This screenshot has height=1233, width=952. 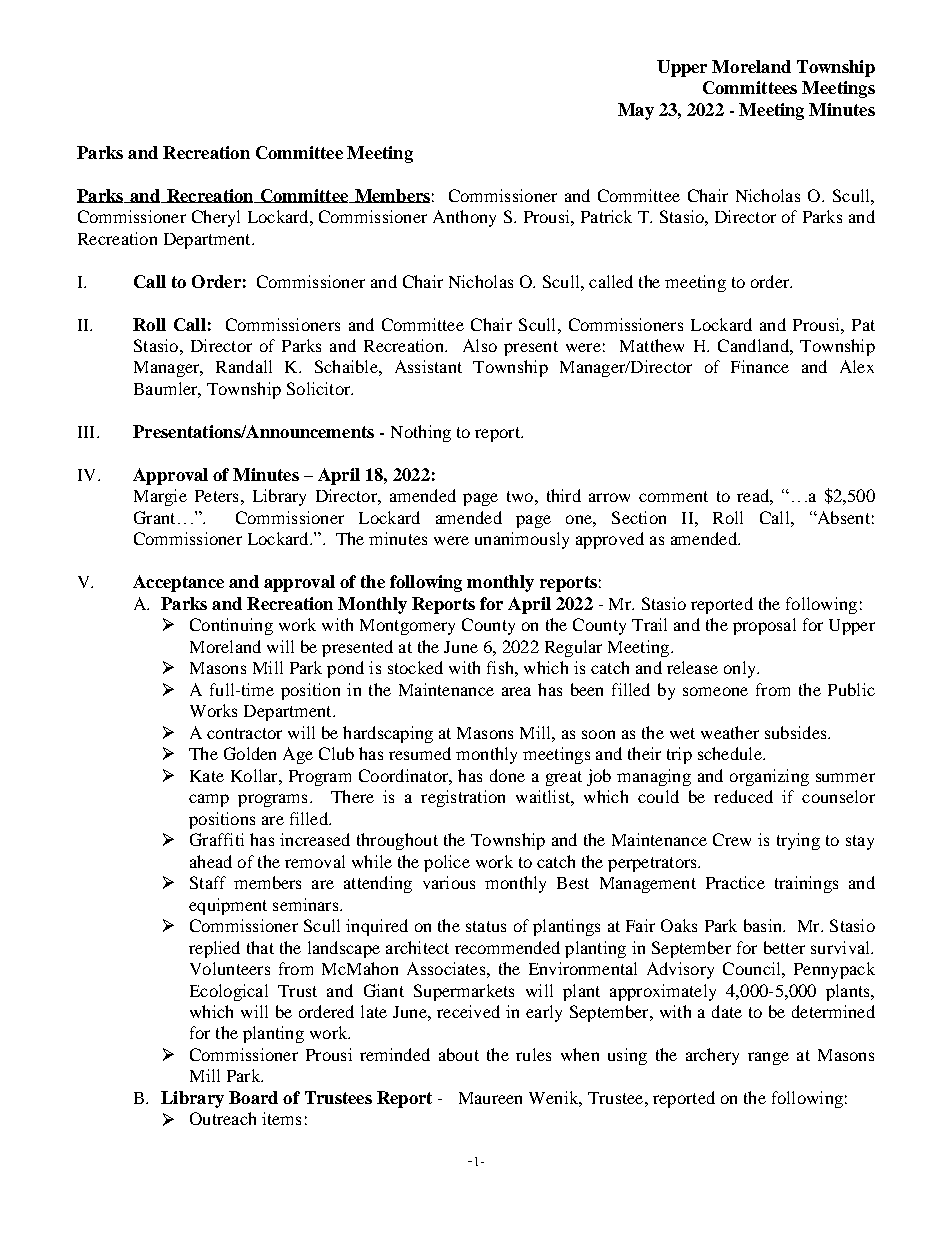 What do you see at coordinates (673, 496) in the screenshot?
I see `comment` at bounding box center [673, 496].
